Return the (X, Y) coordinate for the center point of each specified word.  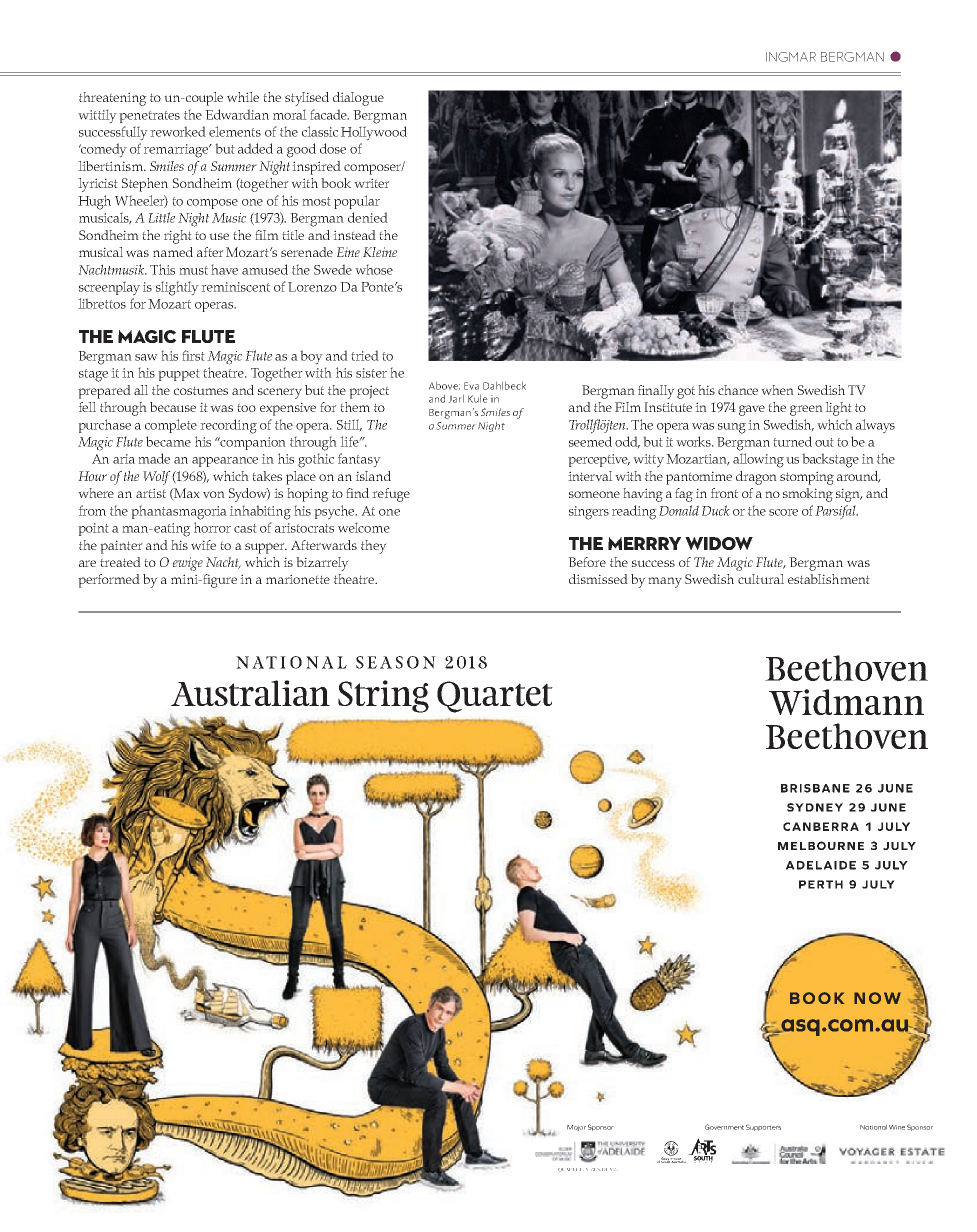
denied (368, 217)
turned (792, 441)
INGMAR (791, 57)
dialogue (358, 99)
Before (587, 562)
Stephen (145, 185)
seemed (590, 441)
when (777, 390)
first (193, 355)
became (168, 441)
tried (365, 355)
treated (120, 562)
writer (372, 183)
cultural (761, 579)
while (243, 97)
